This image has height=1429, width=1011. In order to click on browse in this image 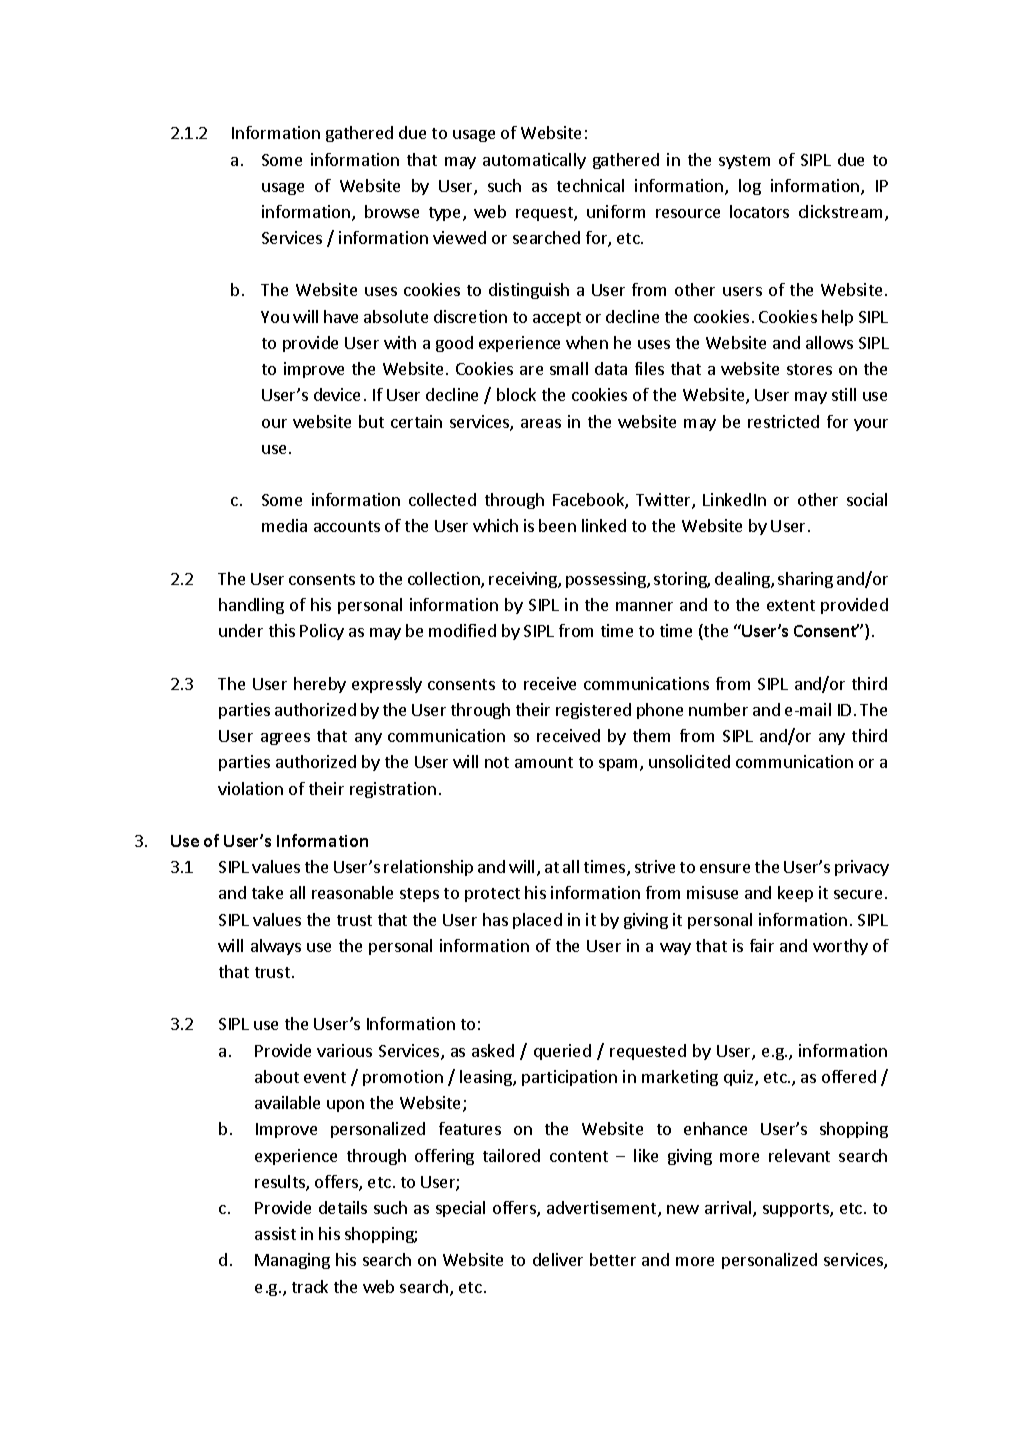, I will do `click(392, 211)`.
